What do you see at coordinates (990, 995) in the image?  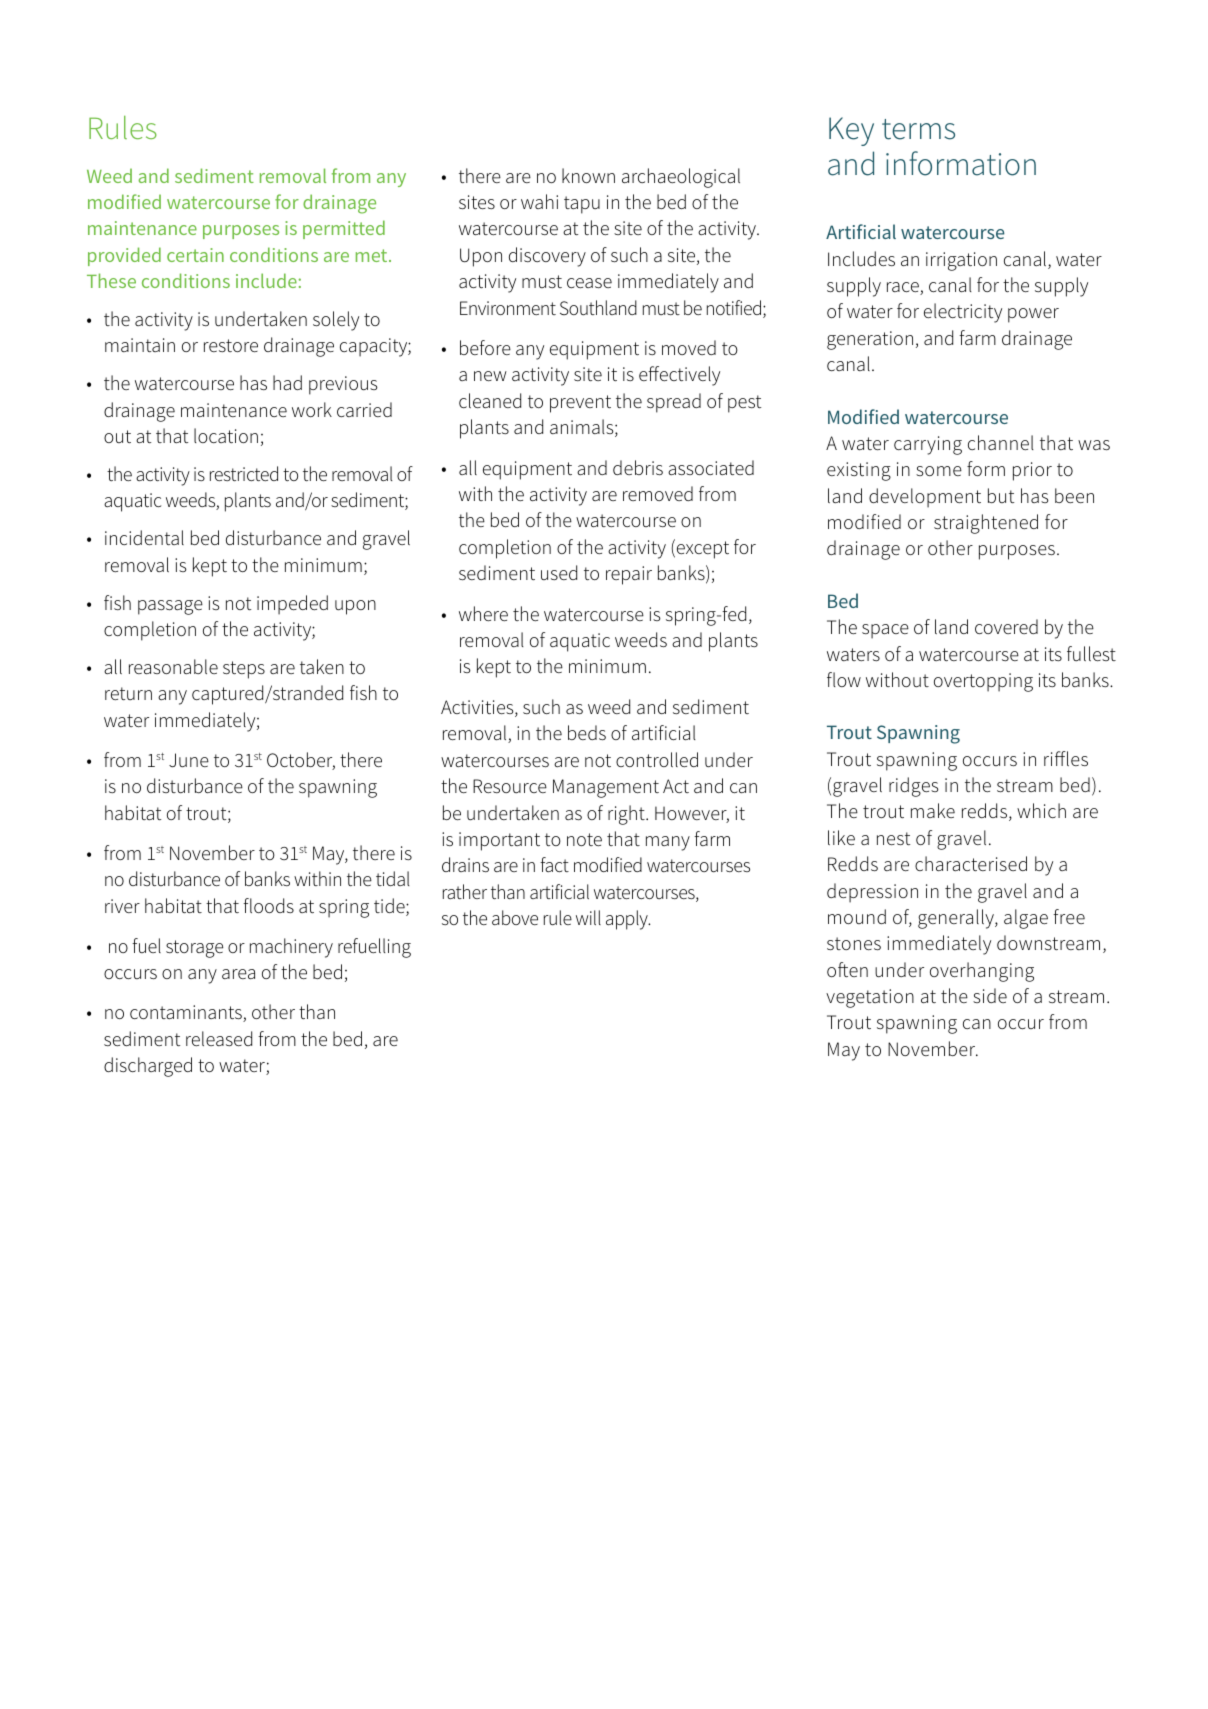 I see `side` at bounding box center [990, 995].
